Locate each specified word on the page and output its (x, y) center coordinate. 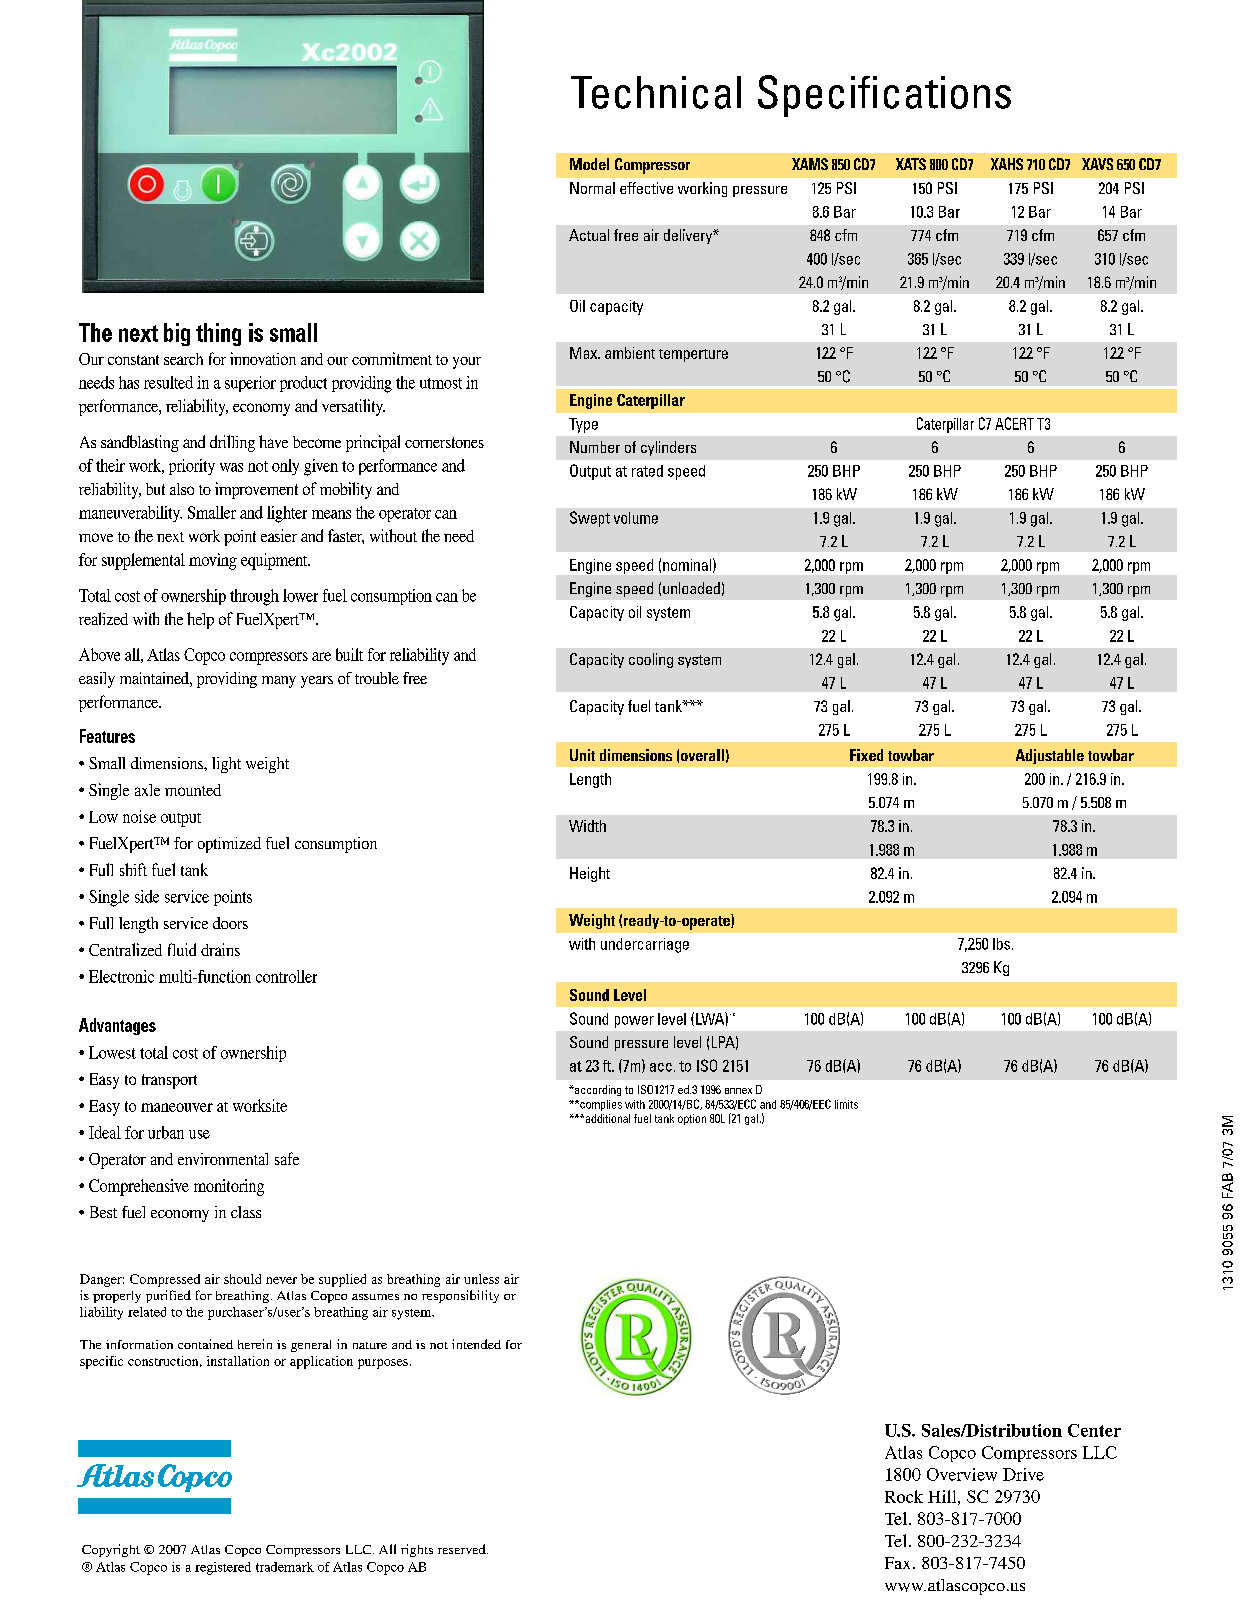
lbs (1003, 944)
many (279, 682)
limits (846, 1104)
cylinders (668, 448)
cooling (651, 660)
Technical (656, 92)
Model (589, 164)
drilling (232, 443)
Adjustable (1050, 756)
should (242, 1279)
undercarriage (645, 945)
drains (220, 949)
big (177, 334)
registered (223, 1568)
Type (583, 425)
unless (481, 1279)
